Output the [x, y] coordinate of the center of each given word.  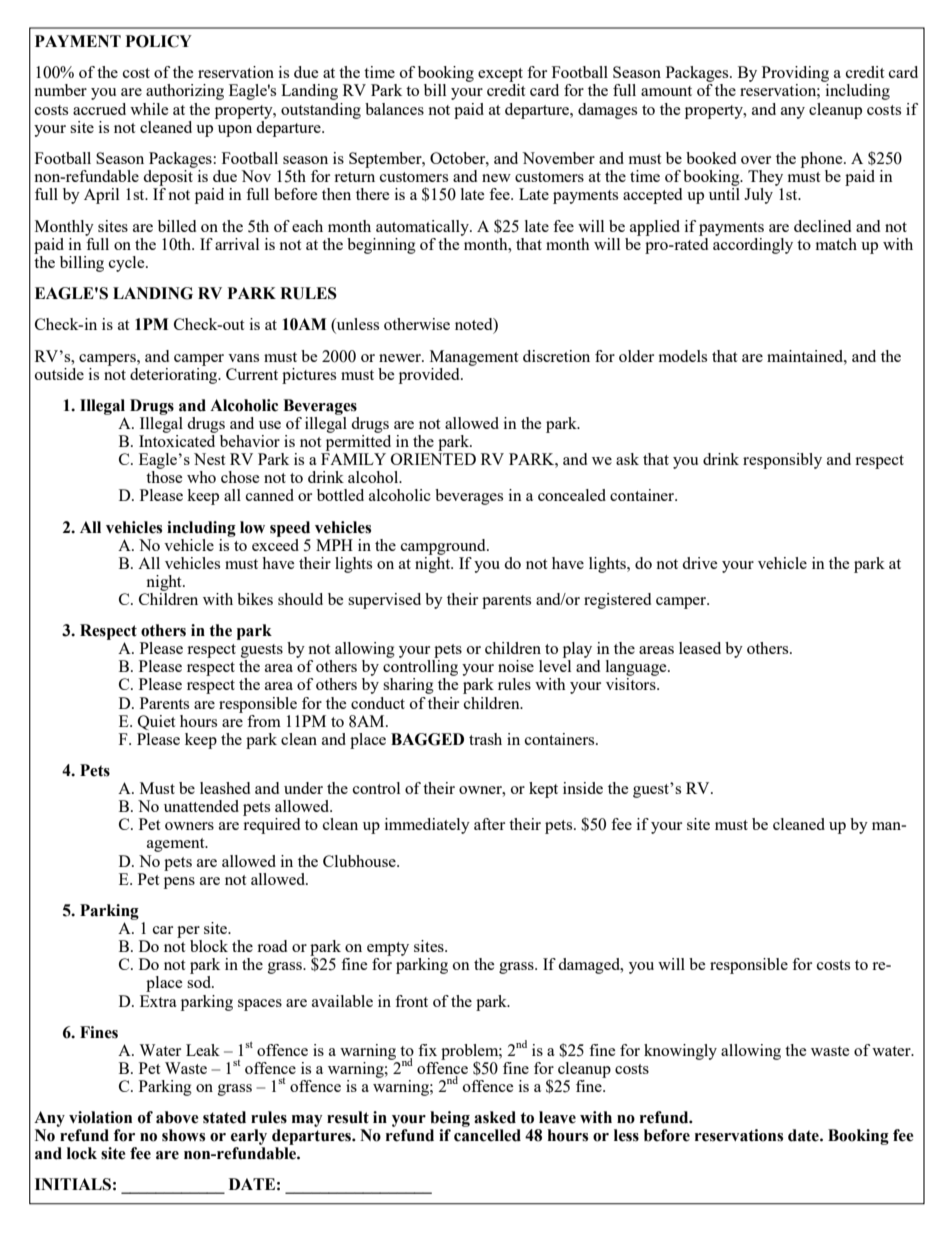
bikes [255, 599]
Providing [795, 74]
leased [700, 648]
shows [183, 1135]
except [500, 75]
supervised [384, 601]
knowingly [680, 1052]
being [450, 1119]
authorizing [185, 92]
